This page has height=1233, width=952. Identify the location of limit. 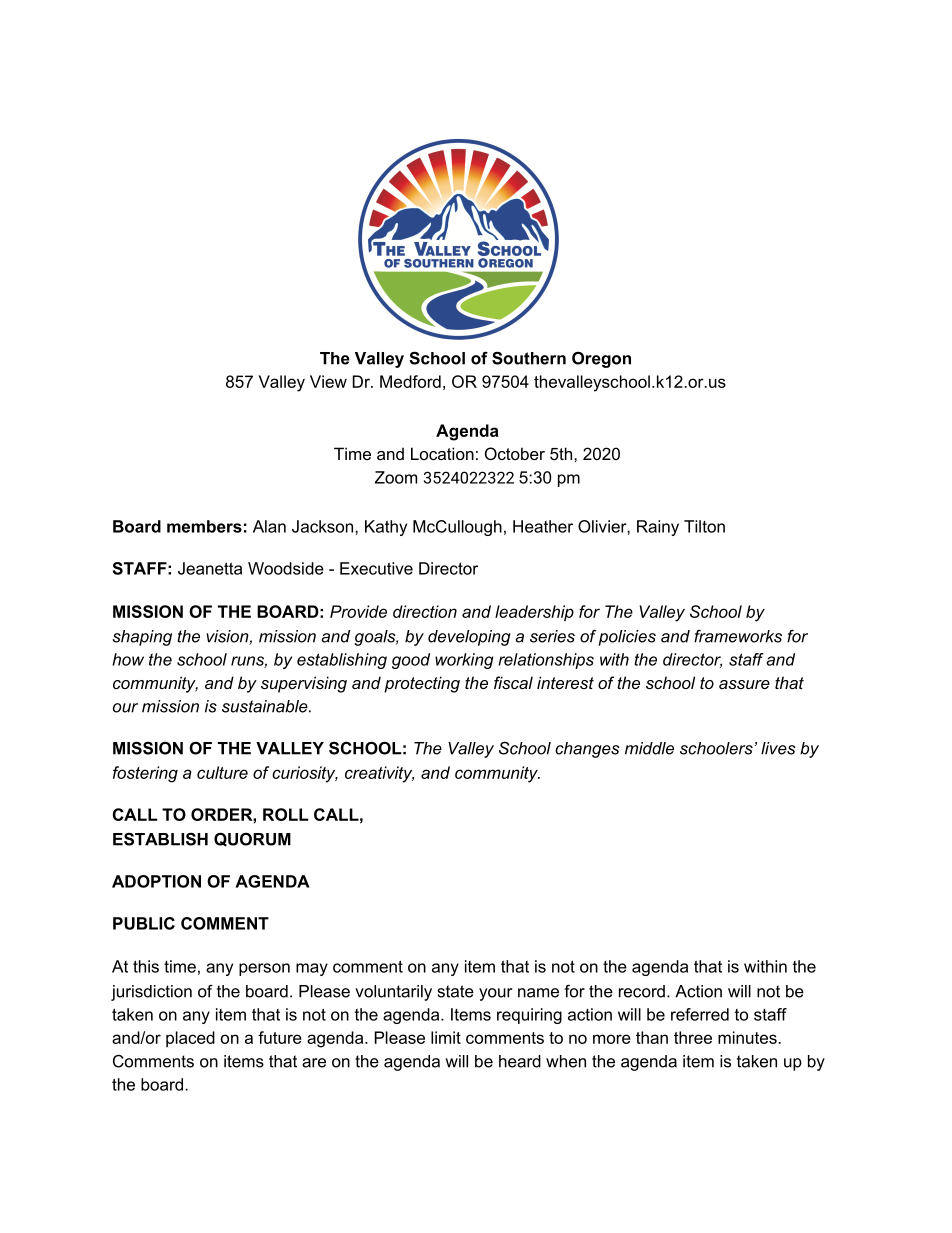
(446, 1037).
